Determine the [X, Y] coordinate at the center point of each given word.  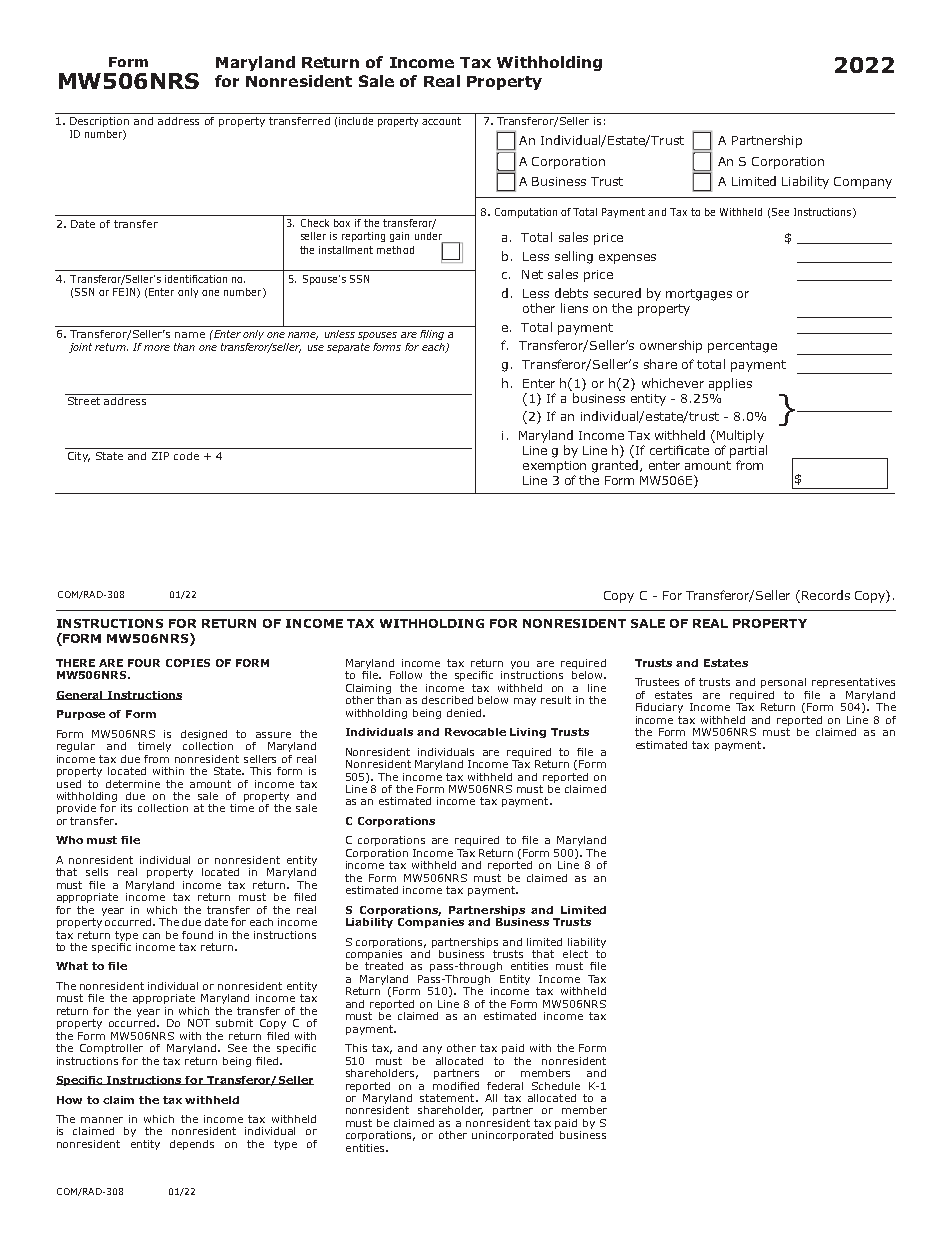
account [441, 121]
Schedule [556, 1086]
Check [315, 223]
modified [456, 1086]
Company [863, 183]
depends [192, 1145]
